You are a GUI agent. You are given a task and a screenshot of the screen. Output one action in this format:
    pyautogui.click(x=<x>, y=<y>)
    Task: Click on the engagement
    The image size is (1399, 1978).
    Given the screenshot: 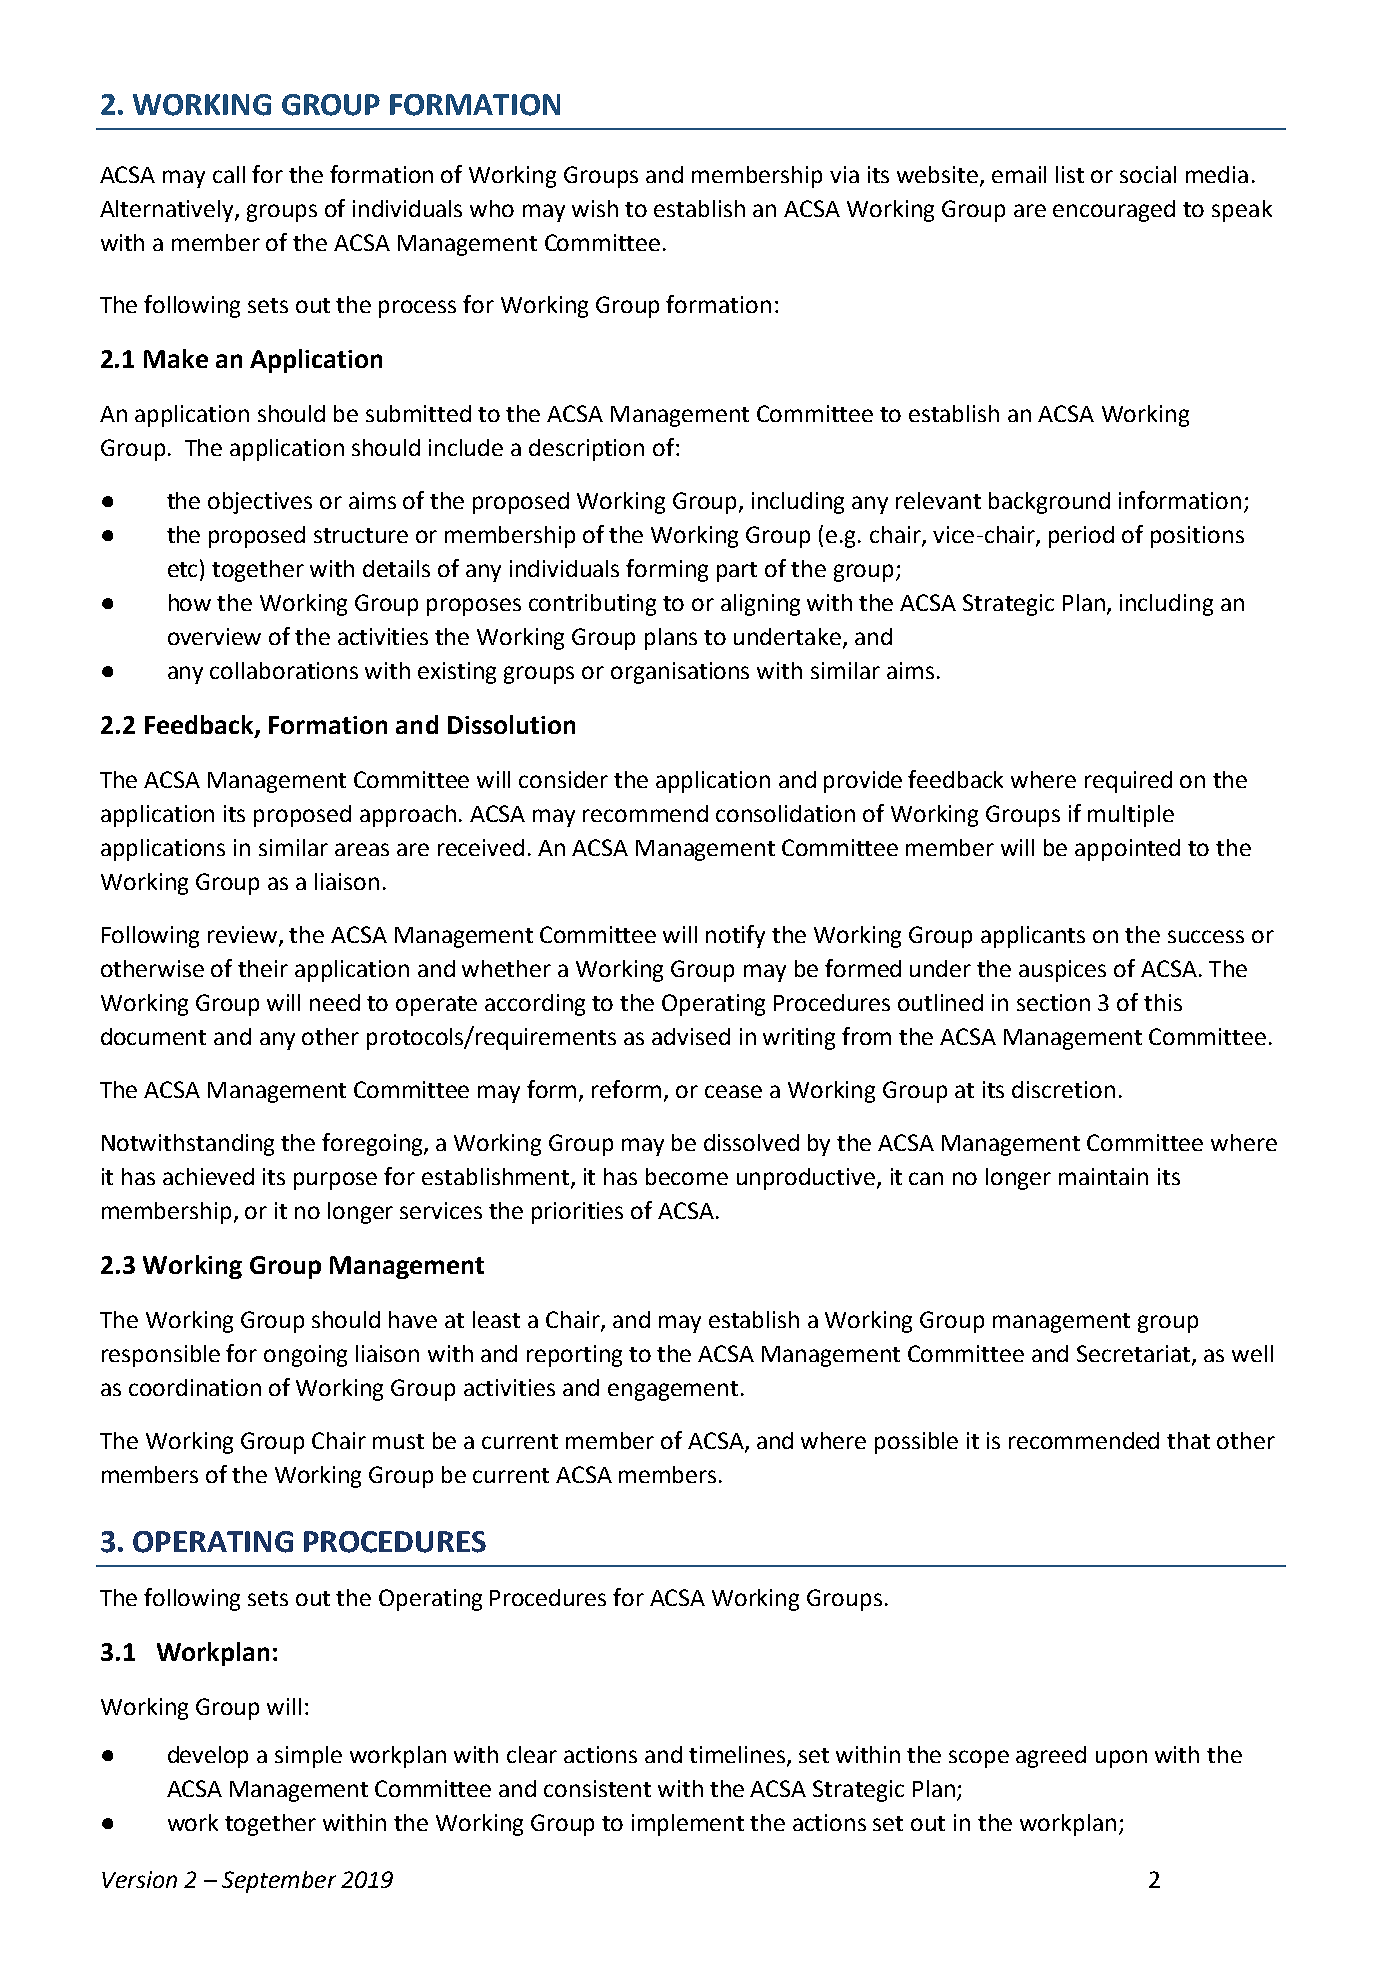 What is the action you would take?
    pyautogui.click(x=673, y=1391)
